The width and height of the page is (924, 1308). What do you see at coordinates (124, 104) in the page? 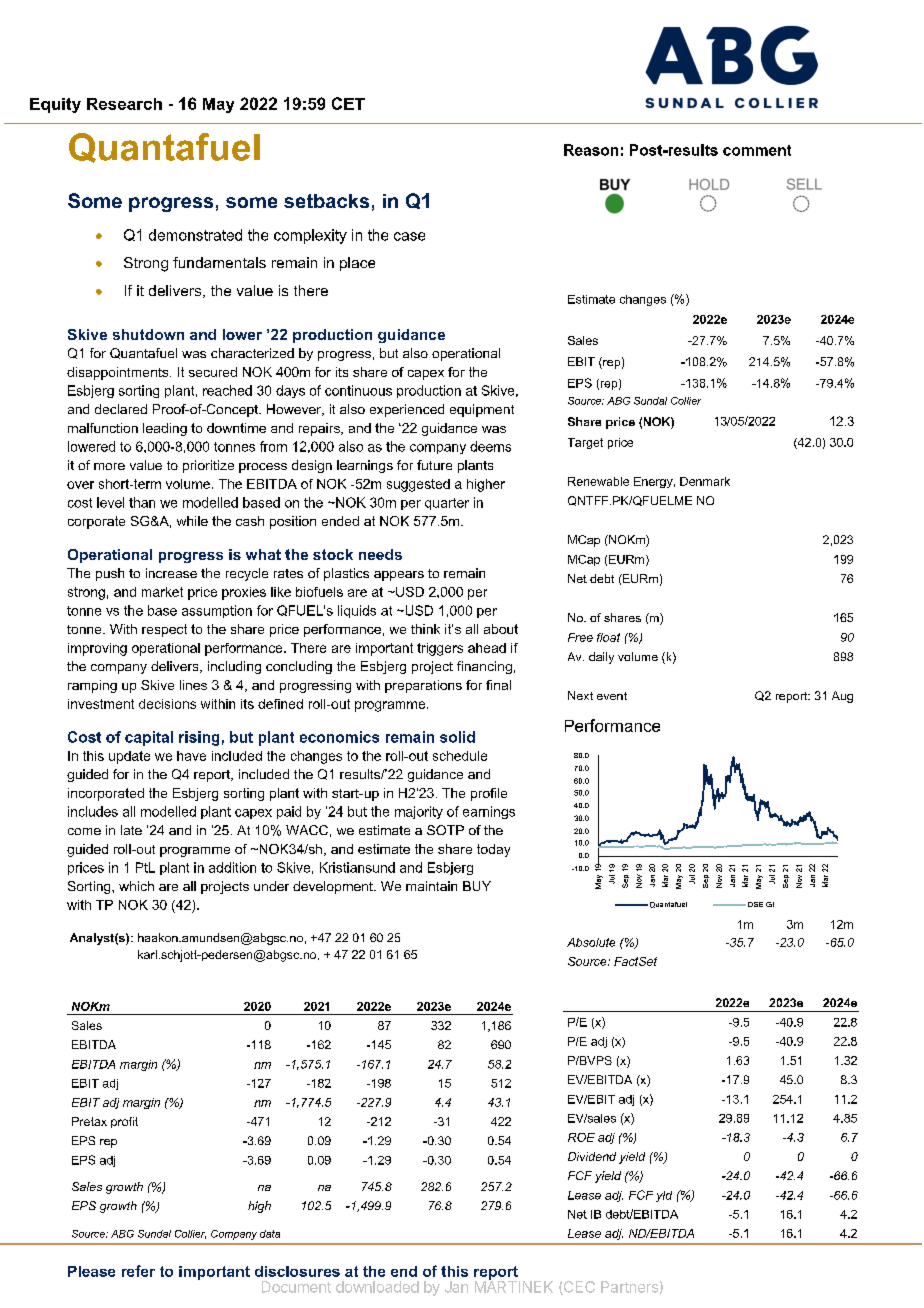
I see `Research` at bounding box center [124, 104].
